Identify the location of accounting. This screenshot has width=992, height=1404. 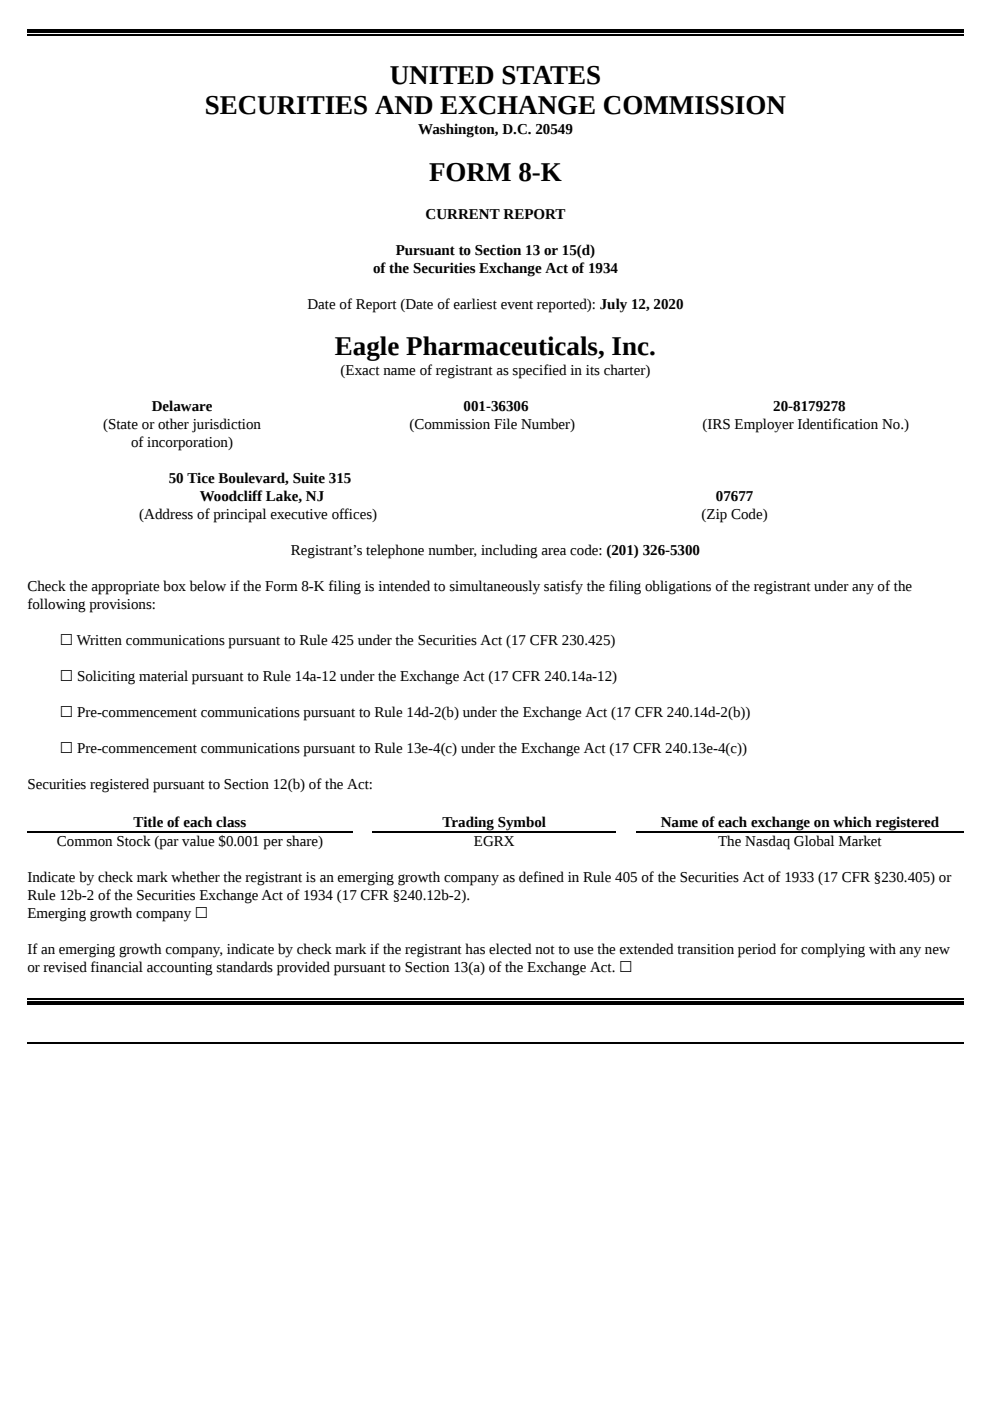
(180, 969).
